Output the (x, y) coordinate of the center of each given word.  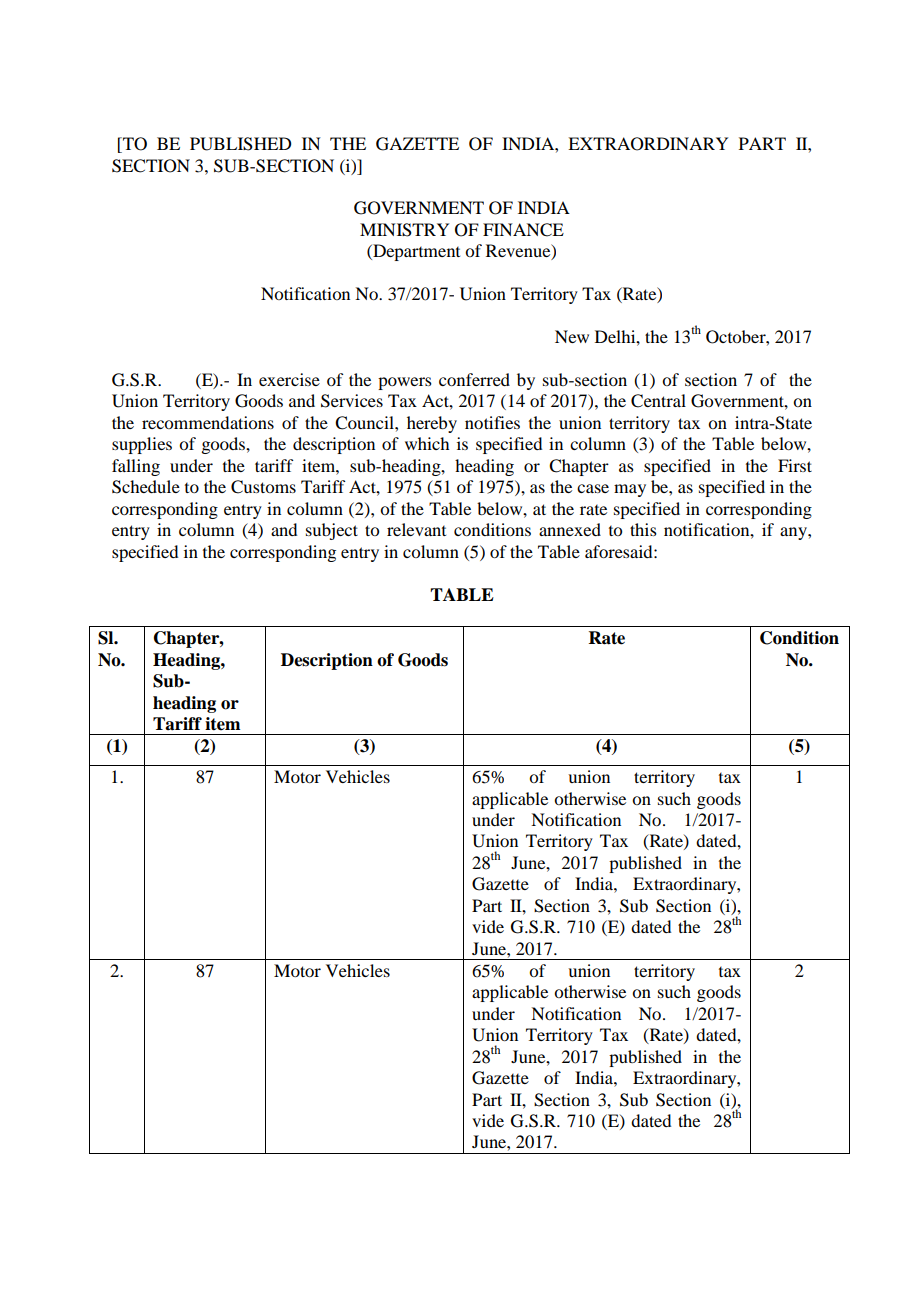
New (572, 336)
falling (136, 467)
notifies (492, 422)
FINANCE (523, 230)
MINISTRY (404, 230)
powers (405, 383)
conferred (474, 379)
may (630, 490)
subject (332, 531)
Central (658, 401)
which (427, 443)
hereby (432, 424)
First (795, 465)
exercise (289, 379)
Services (352, 401)
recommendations (208, 422)
